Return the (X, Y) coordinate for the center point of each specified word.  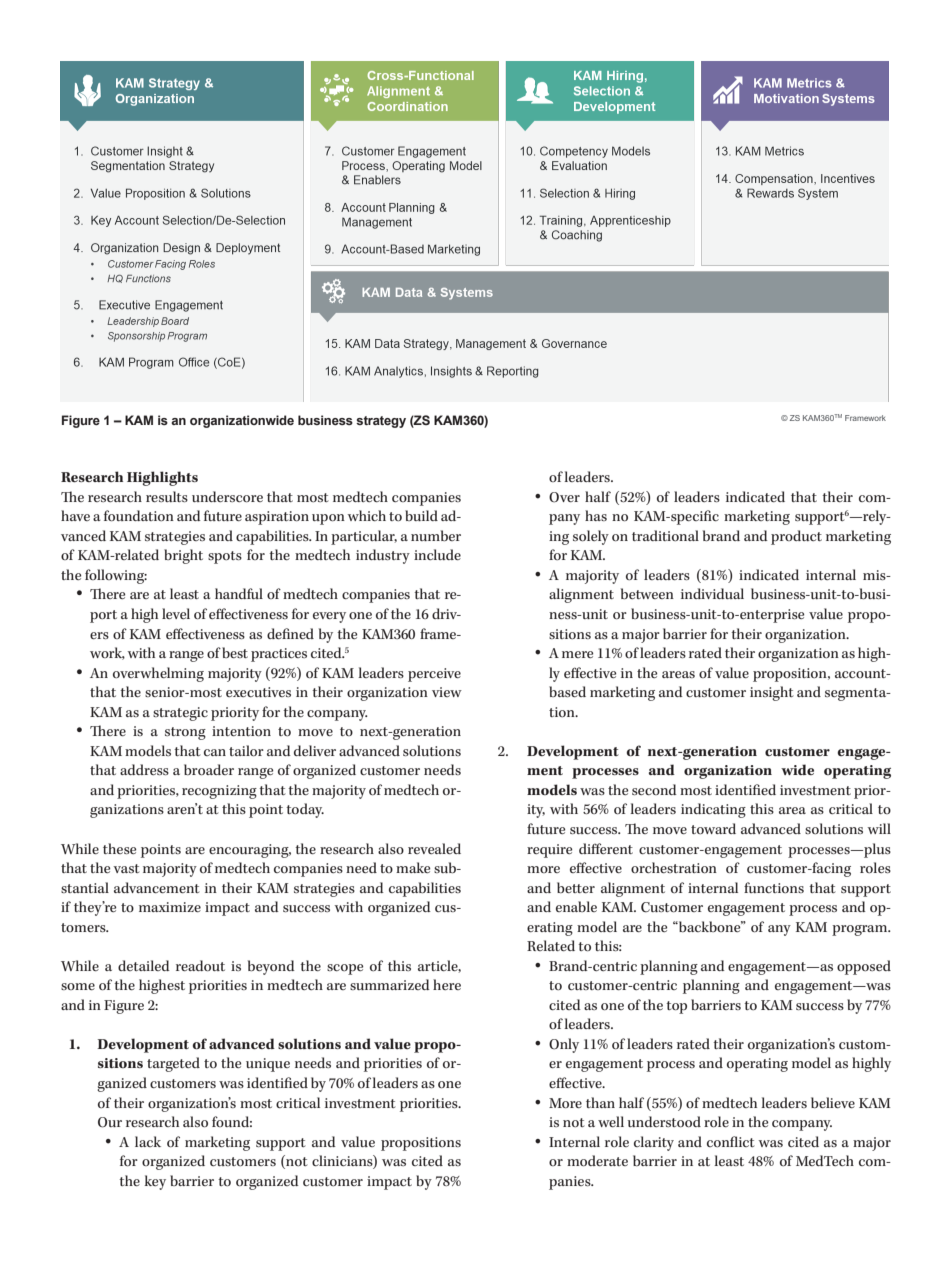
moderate (597, 1161)
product (796, 537)
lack (148, 1141)
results (167, 496)
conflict (731, 1141)
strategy (381, 422)
